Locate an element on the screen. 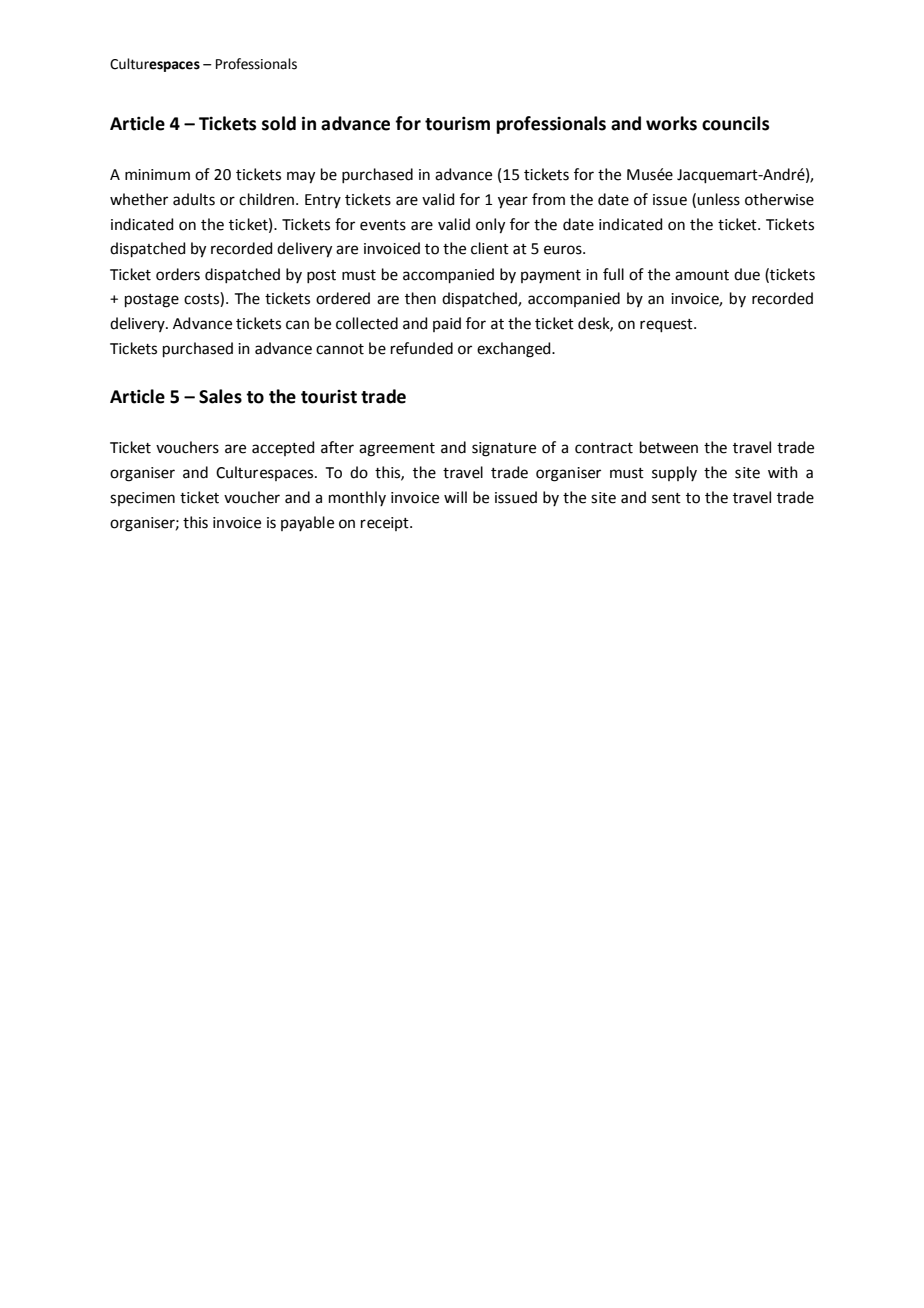 The height and width of the screenshot is (1308, 924). refunded is located at coordinates (422, 348).
